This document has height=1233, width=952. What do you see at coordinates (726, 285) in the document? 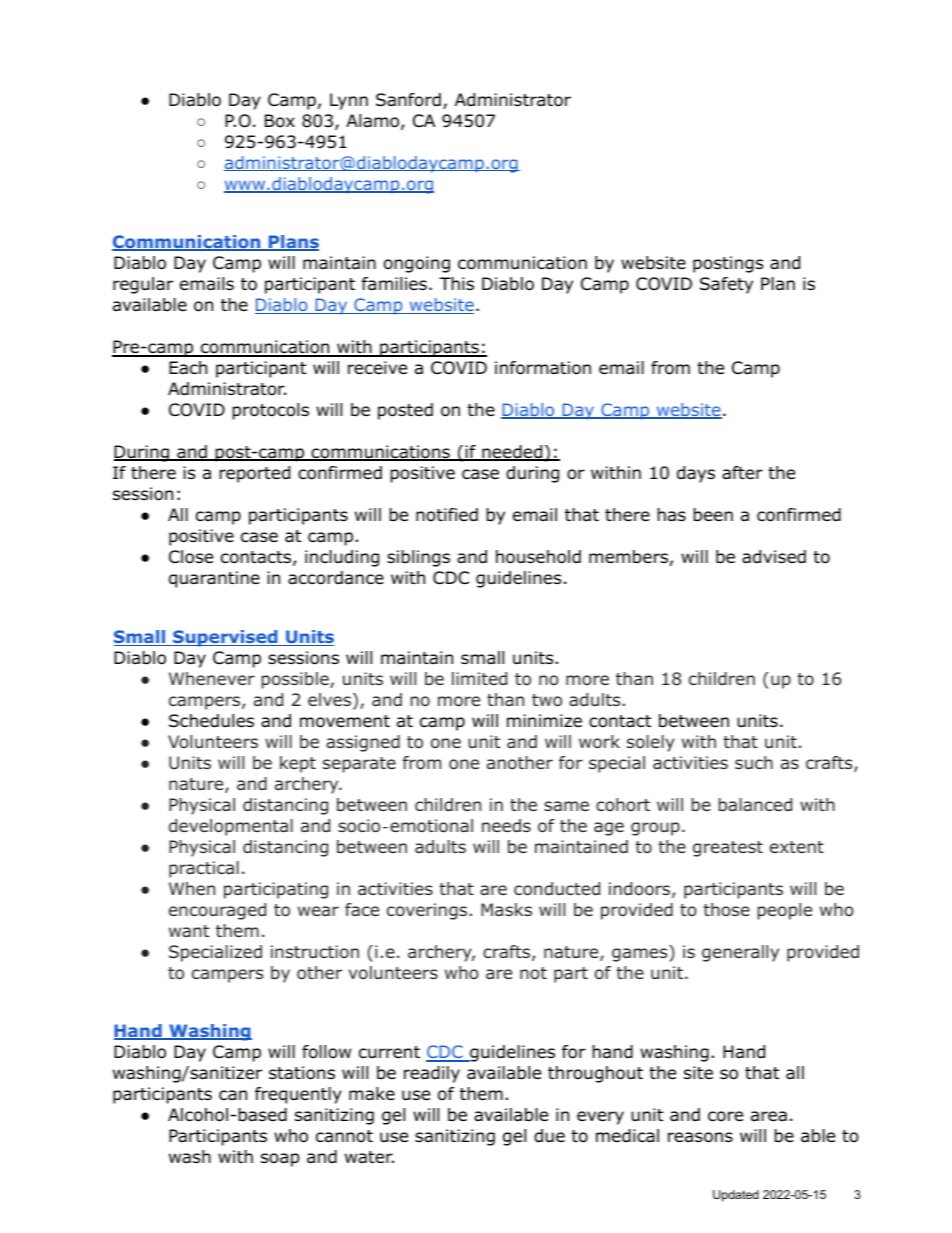
I see `Safety` at bounding box center [726, 285].
